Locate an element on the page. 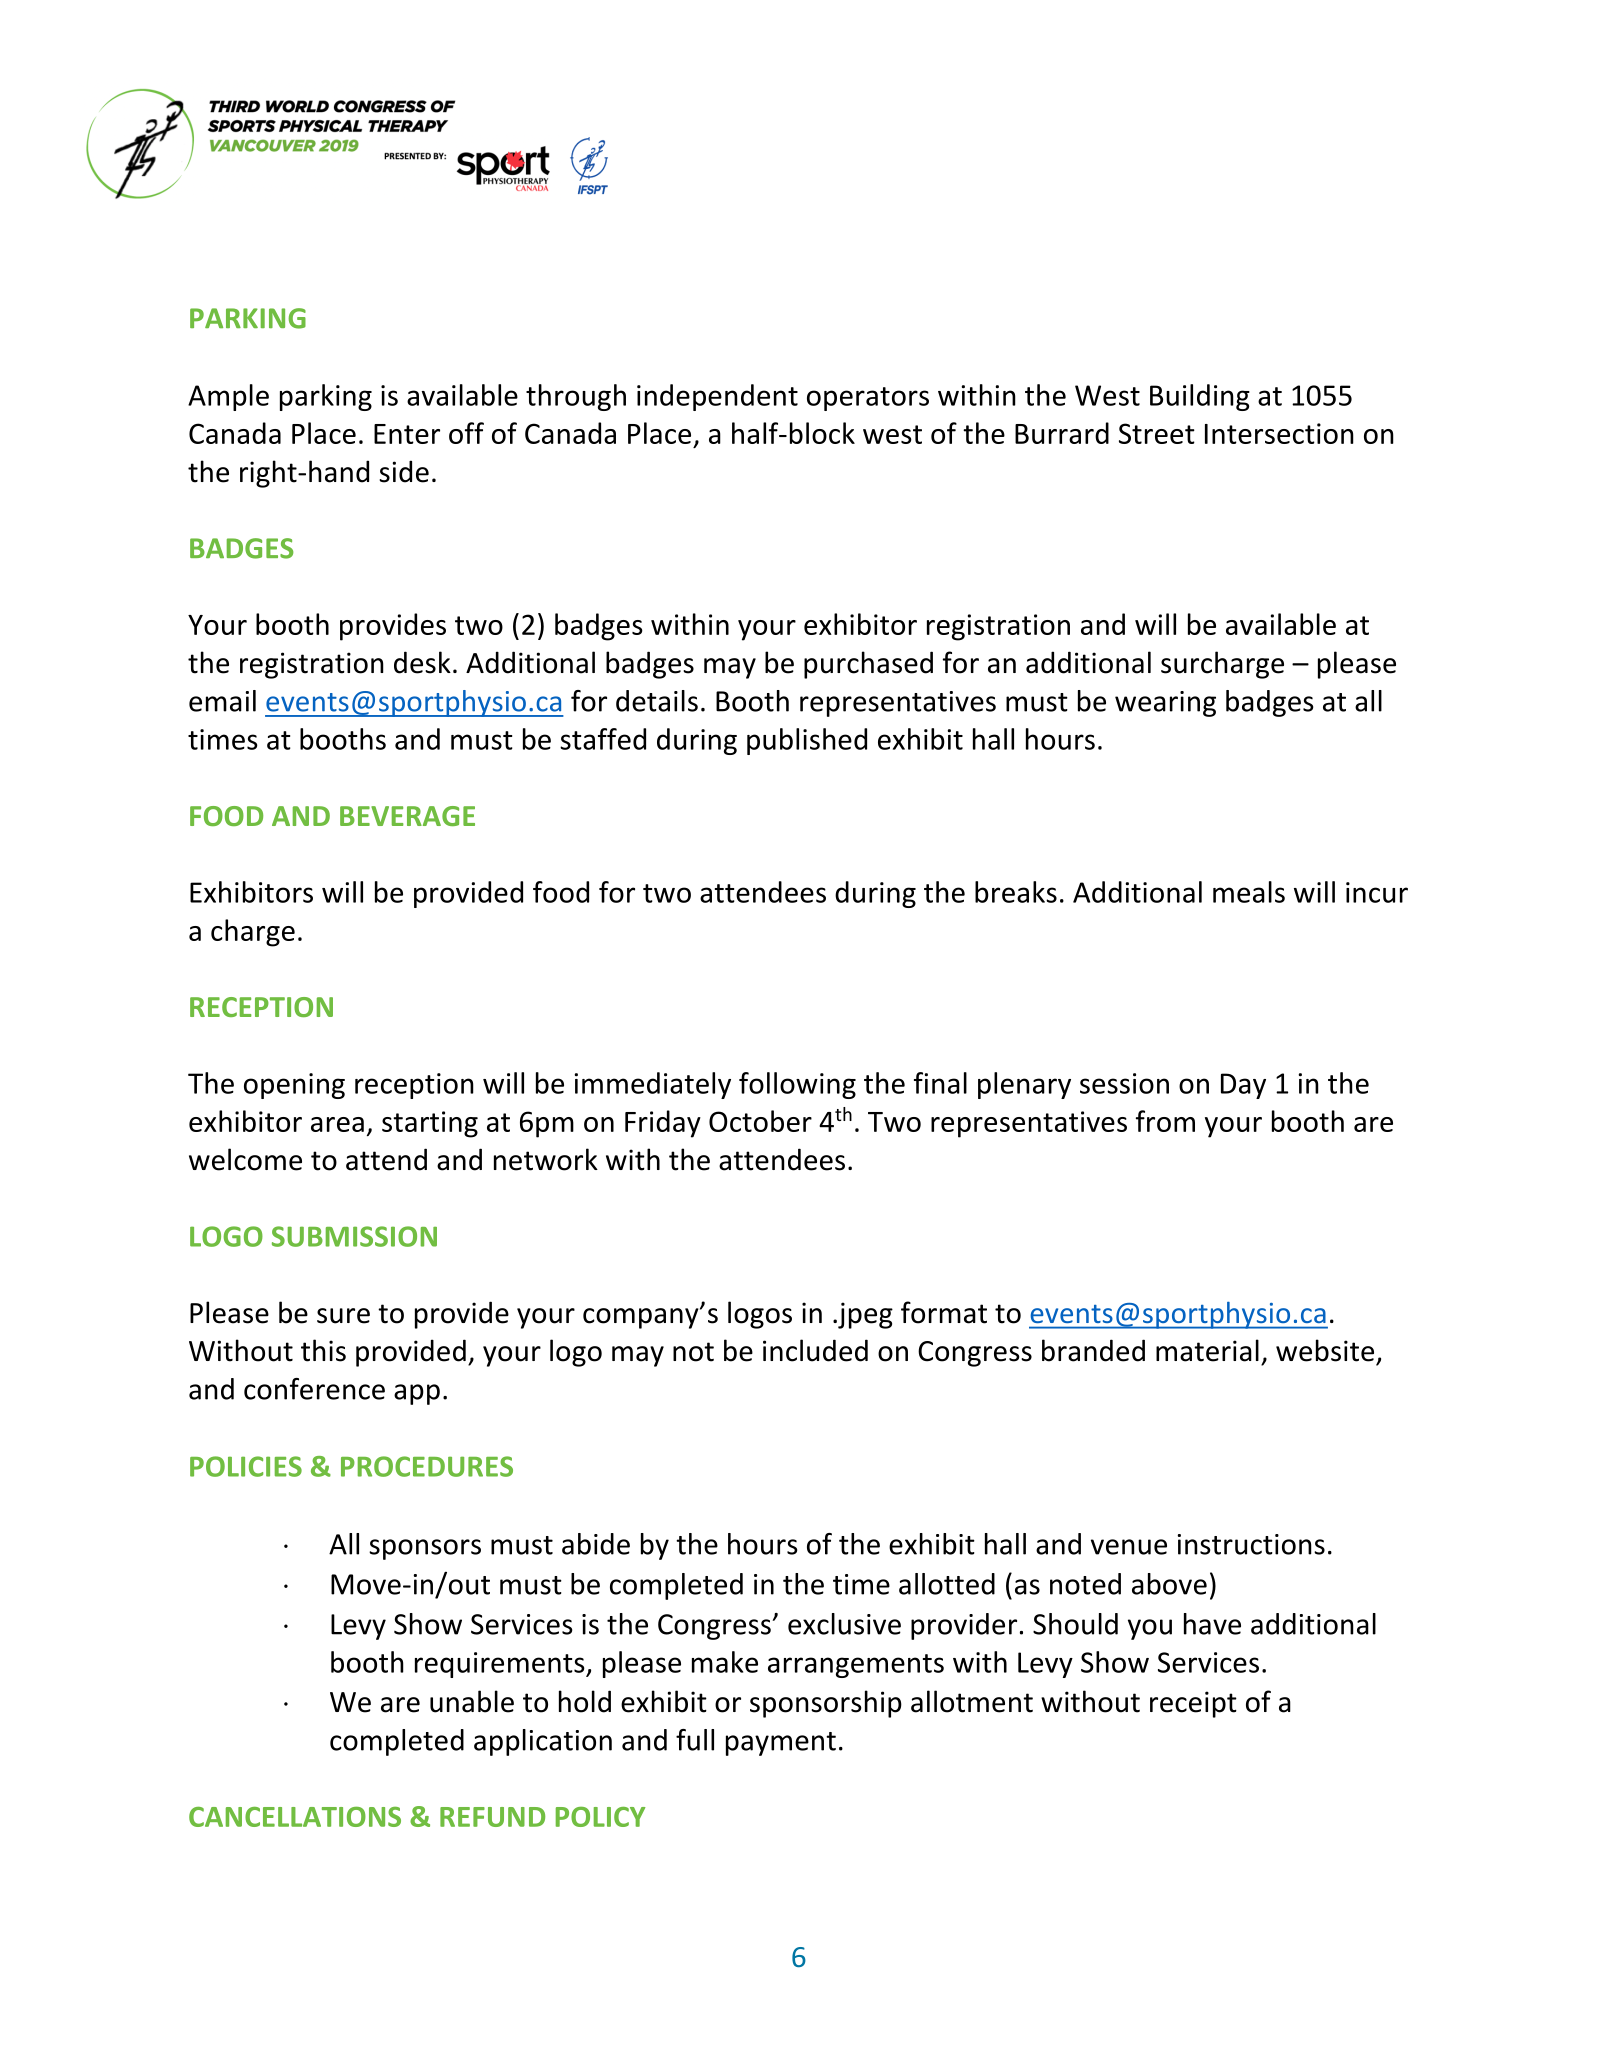  breaks is located at coordinates (1016, 892).
